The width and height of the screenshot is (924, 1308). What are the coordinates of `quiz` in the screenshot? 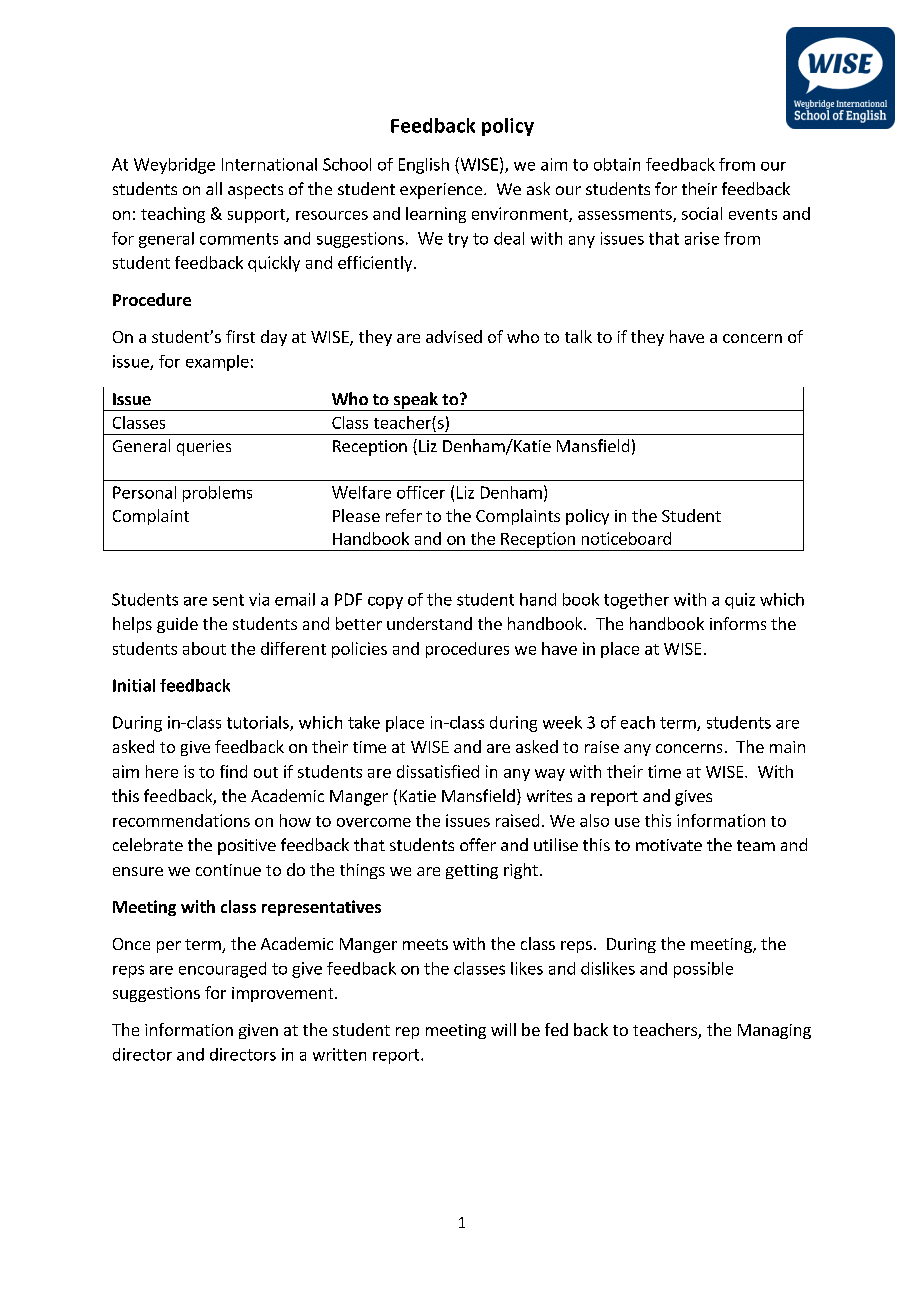 It's located at (740, 601).
